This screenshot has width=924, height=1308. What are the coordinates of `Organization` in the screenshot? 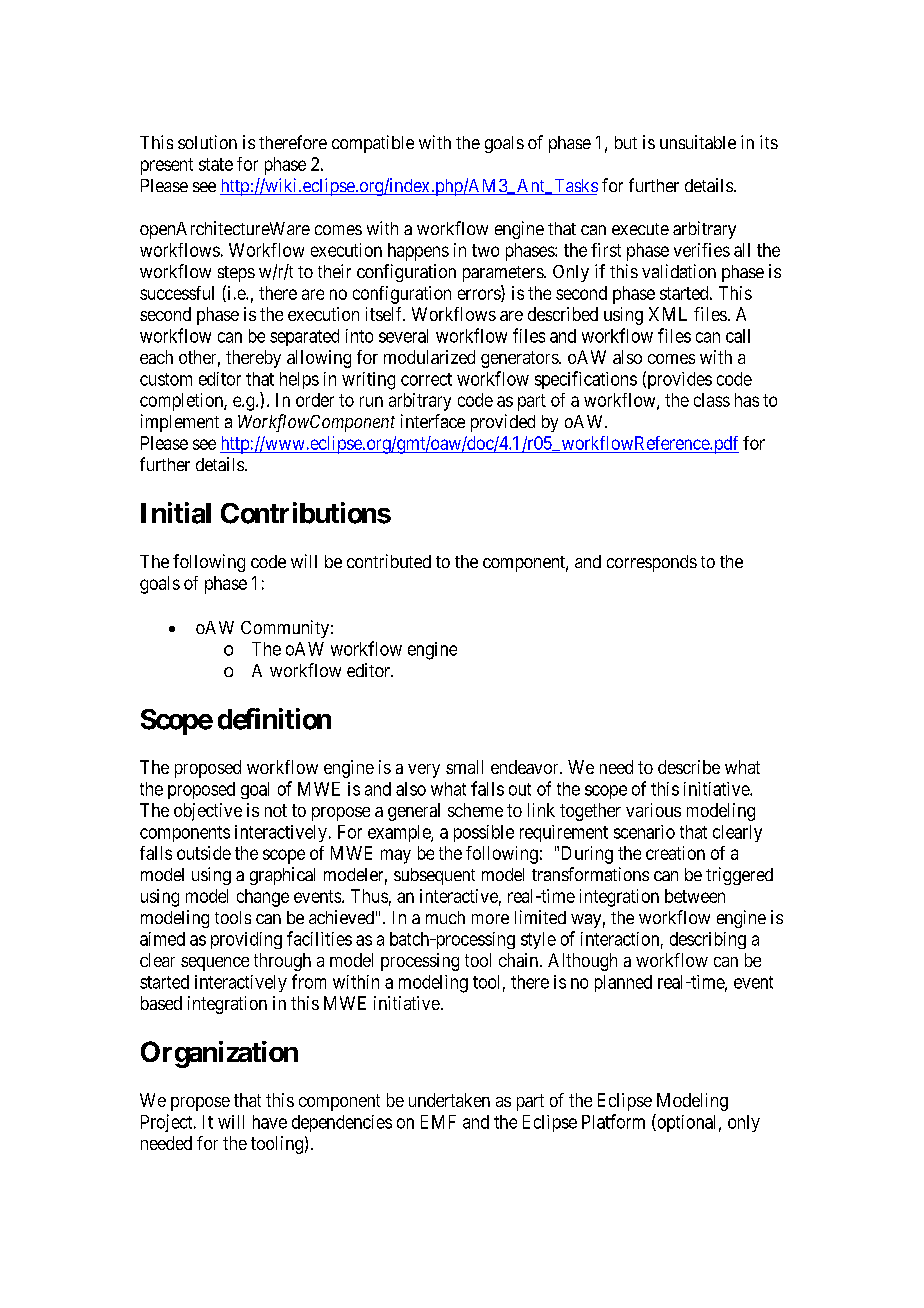 It's located at (219, 1054).
